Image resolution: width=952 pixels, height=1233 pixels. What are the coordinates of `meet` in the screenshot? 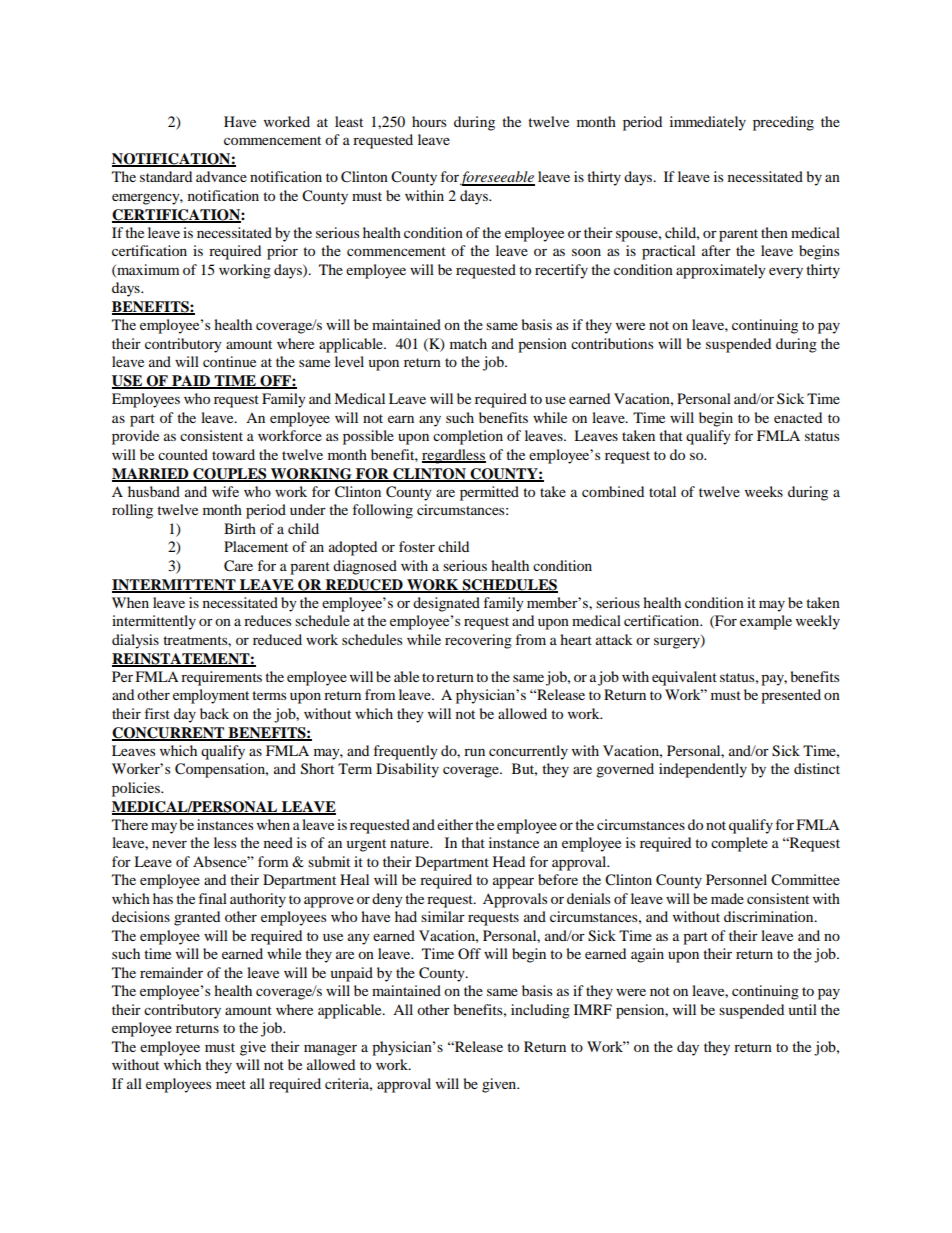 It's located at (231, 1084).
